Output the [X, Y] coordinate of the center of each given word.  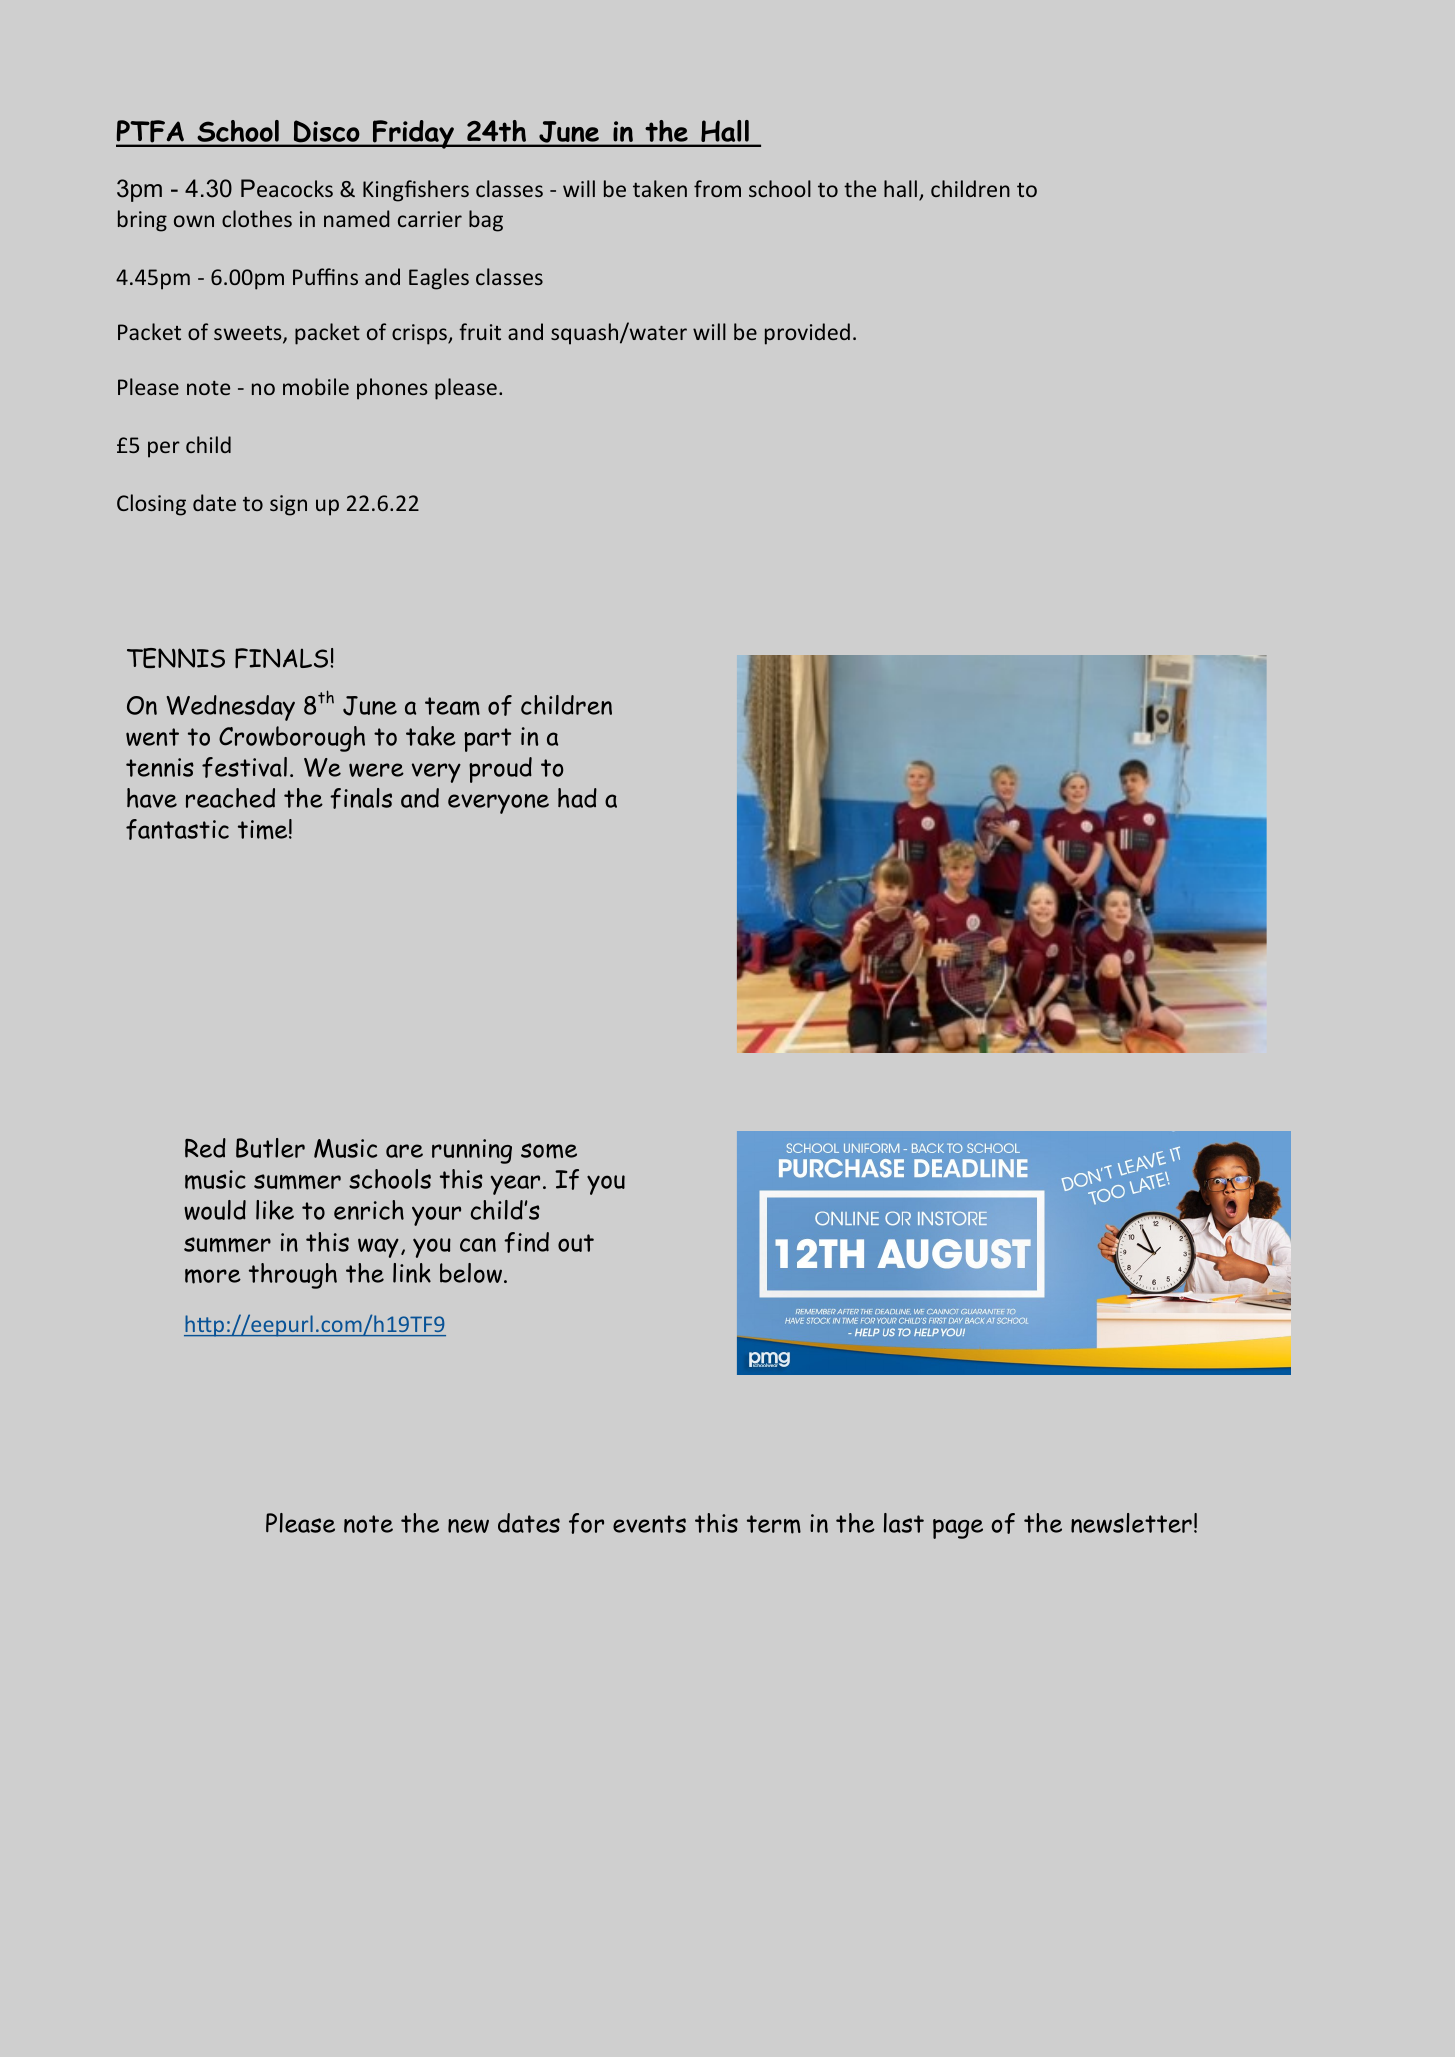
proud [500, 770]
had [577, 798]
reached [230, 798]
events [649, 1524]
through [293, 1276]
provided [807, 334]
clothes [257, 218]
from [717, 188]
